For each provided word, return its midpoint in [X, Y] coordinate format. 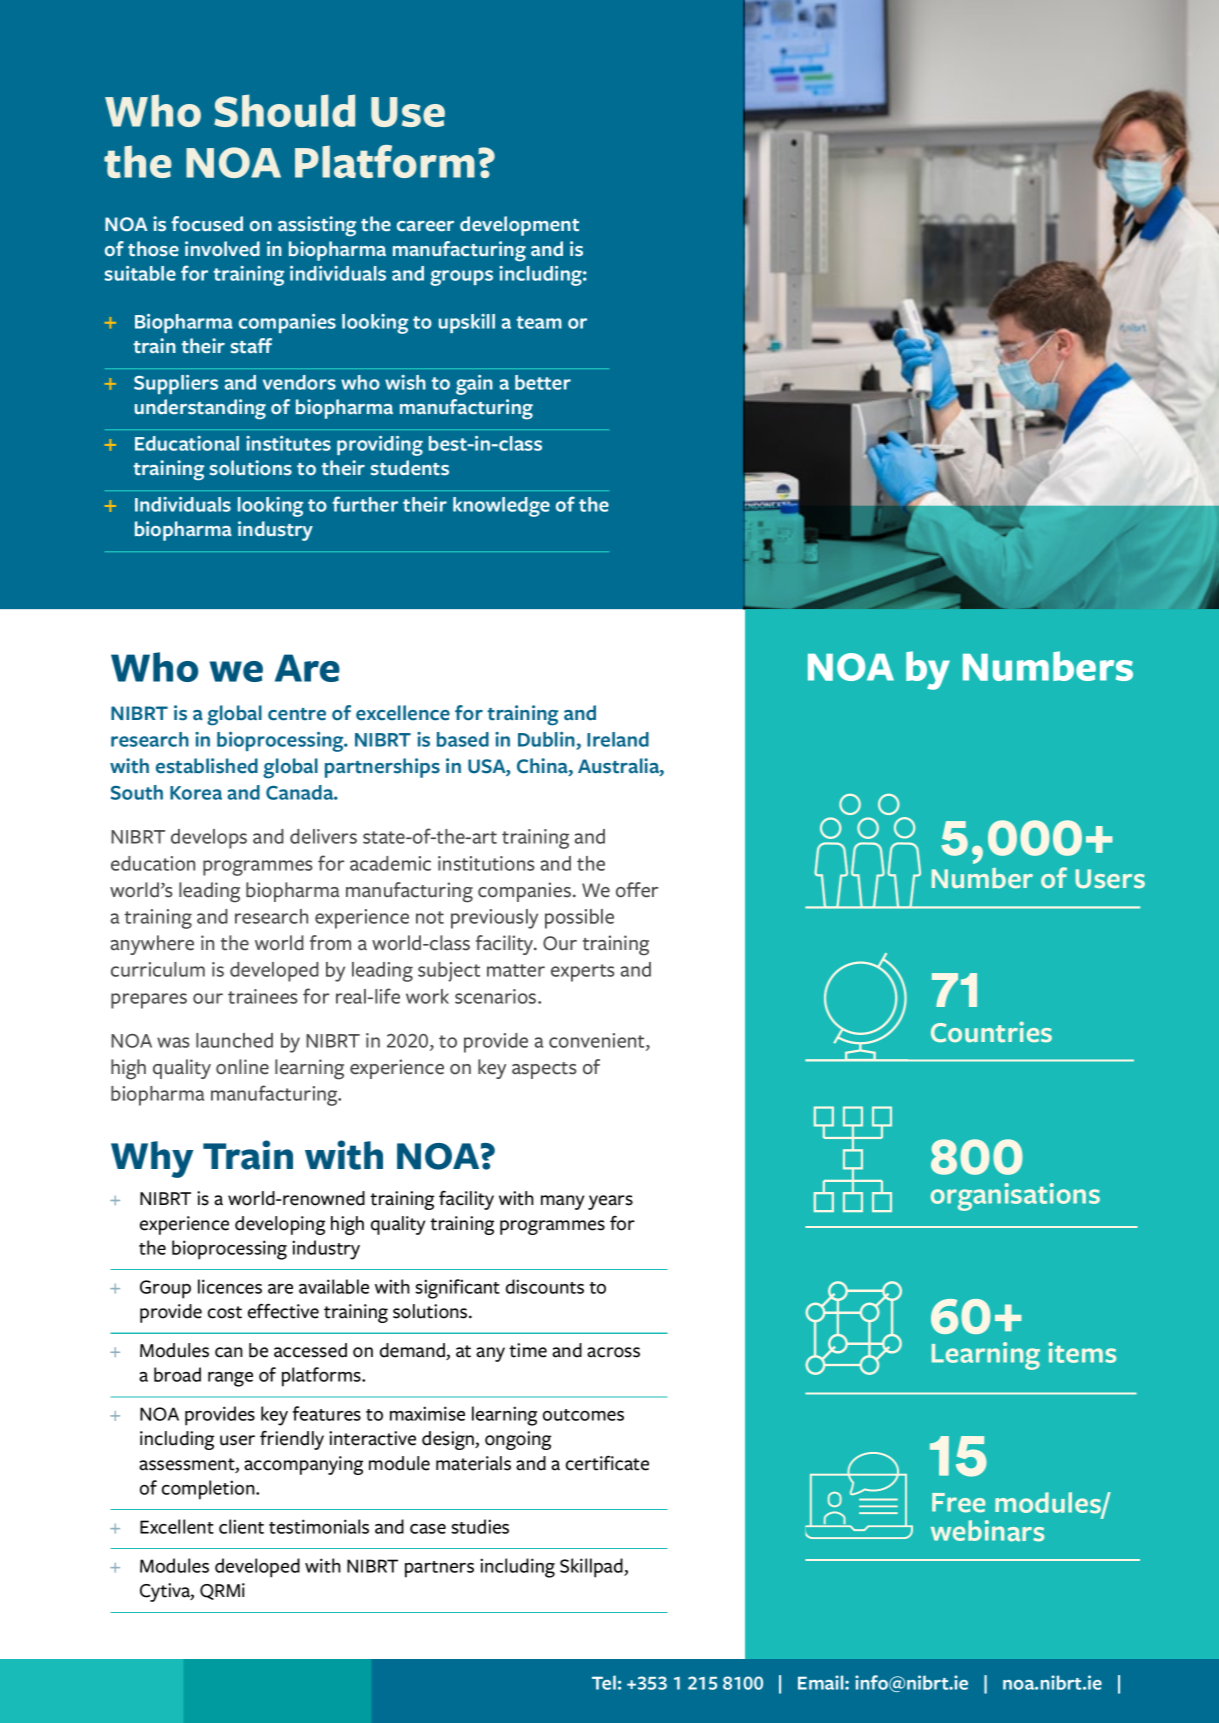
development [519, 226]
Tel [604, 1682]
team [539, 322]
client [241, 1526]
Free [958, 1503]
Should [284, 110]
